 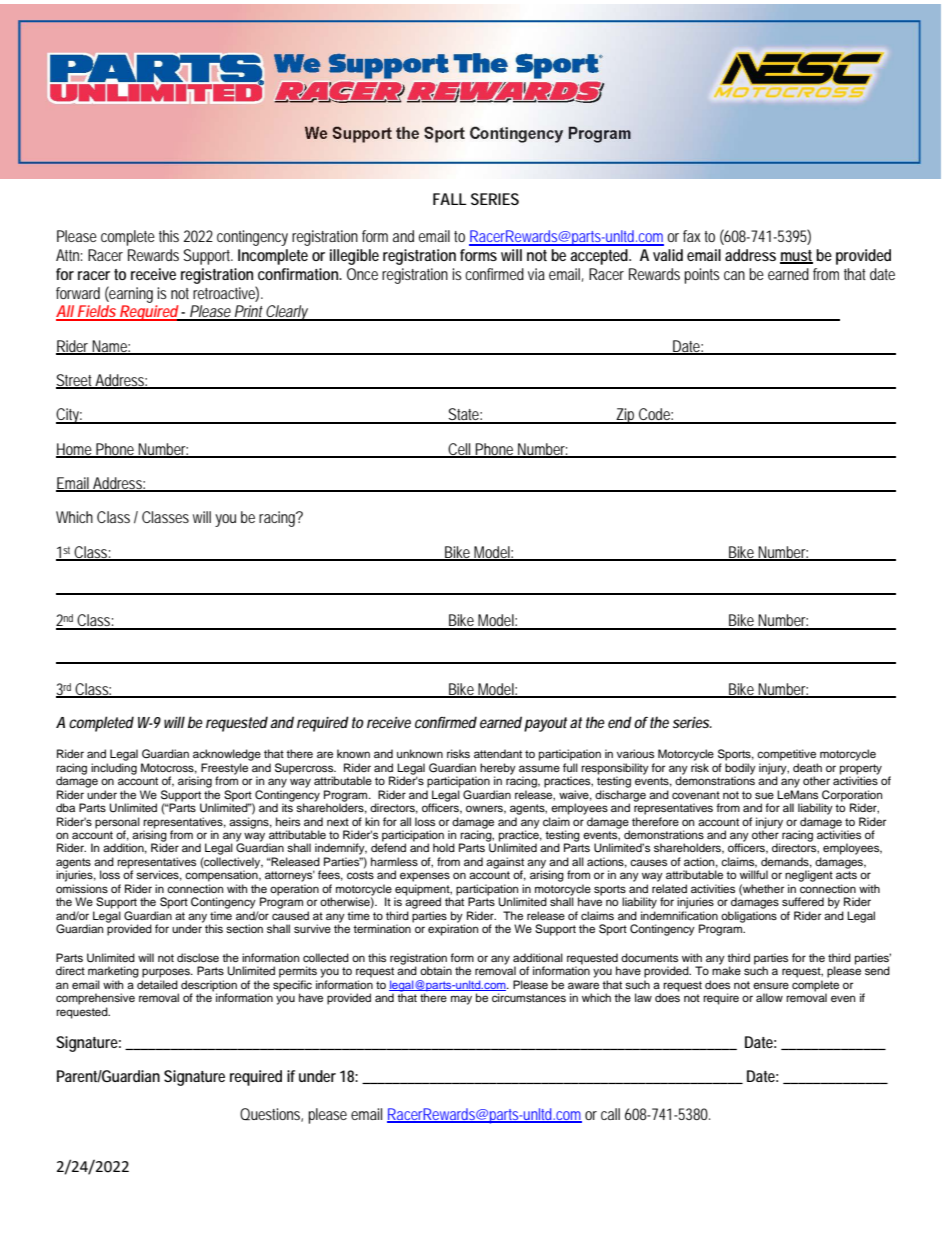 I want to click on Attn, so click(x=69, y=255).
